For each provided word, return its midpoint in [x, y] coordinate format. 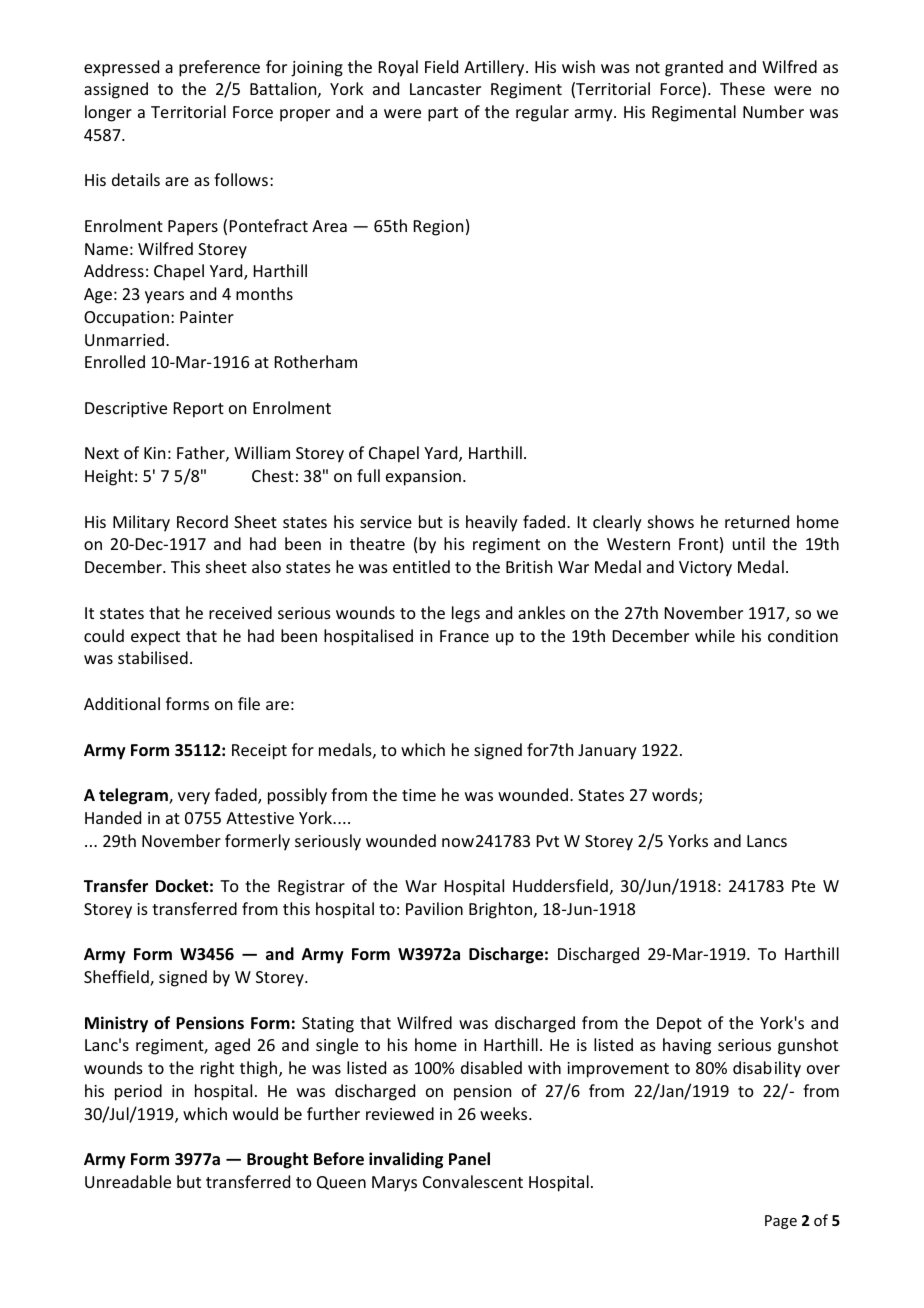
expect [155, 638]
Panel [469, 1159]
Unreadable [128, 1181]
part [443, 114]
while [715, 635]
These [742, 88]
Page [781, 1222]
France [464, 636]
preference [219, 68]
